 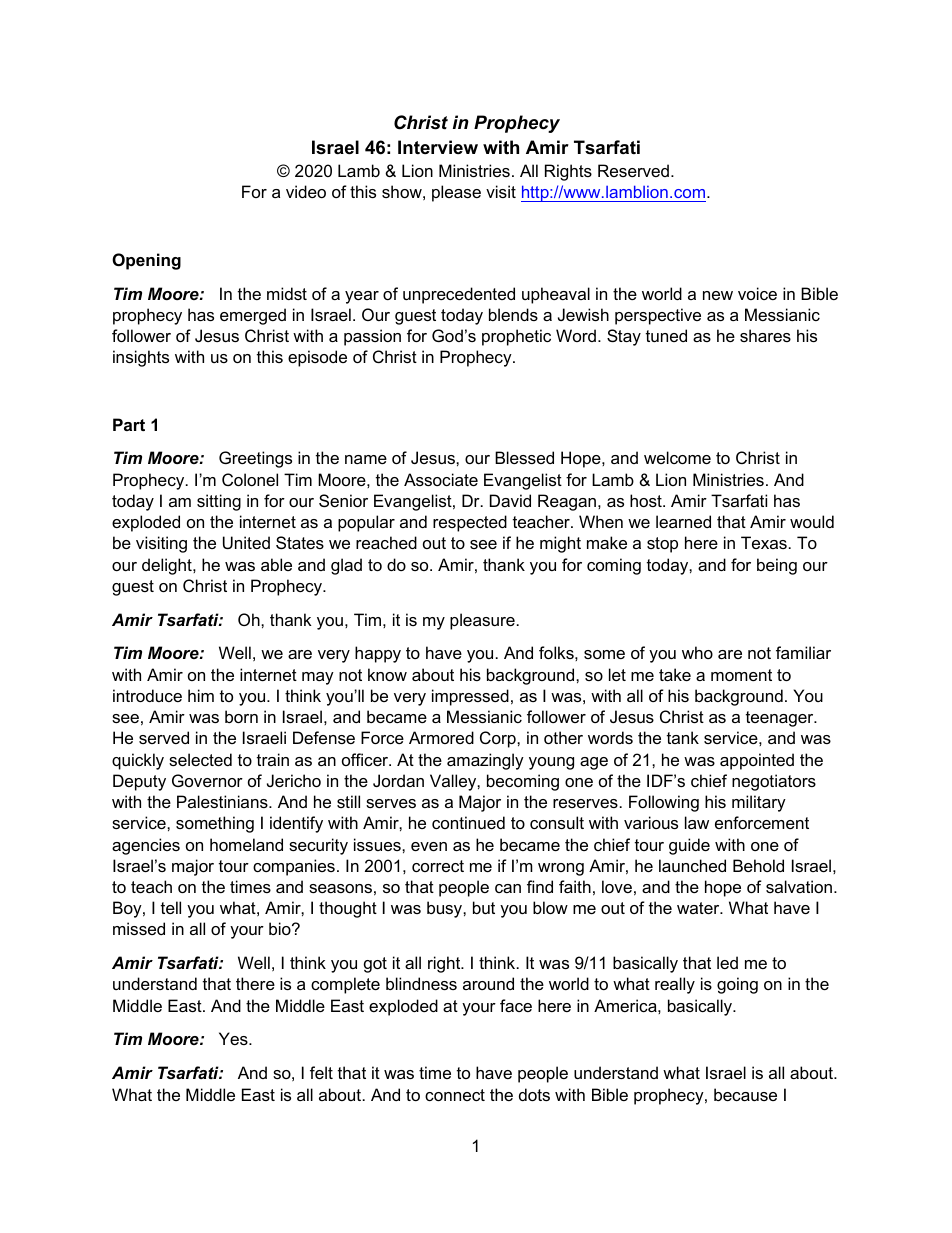 What do you see at coordinates (456, 193) in the screenshot?
I see `please` at bounding box center [456, 193].
